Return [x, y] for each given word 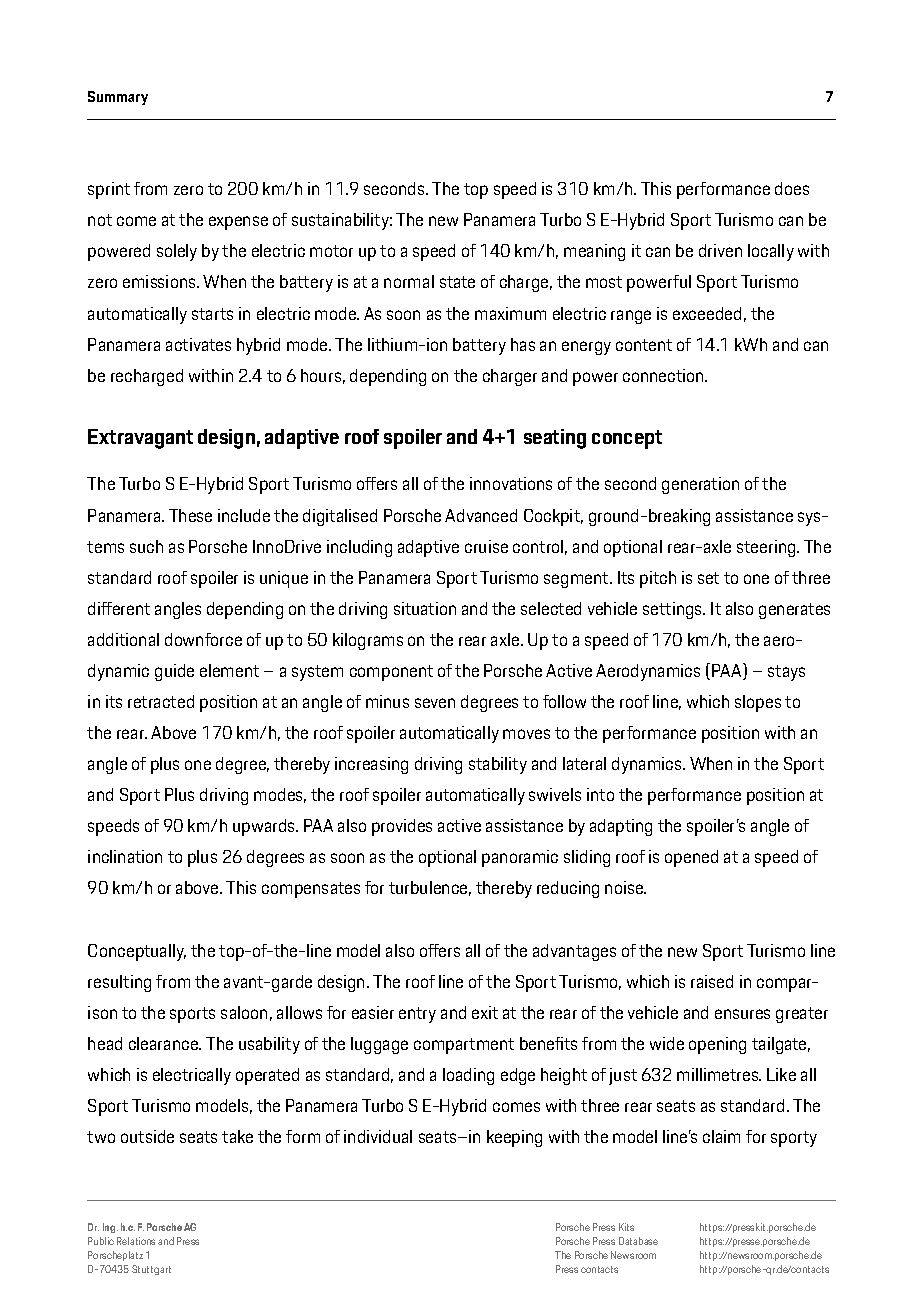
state [457, 282]
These [190, 515]
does [792, 188]
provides [402, 827]
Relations [136, 1241]
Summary [118, 98]
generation [700, 485]
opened [691, 858]
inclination [125, 856]
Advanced [481, 515]
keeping [514, 1138]
